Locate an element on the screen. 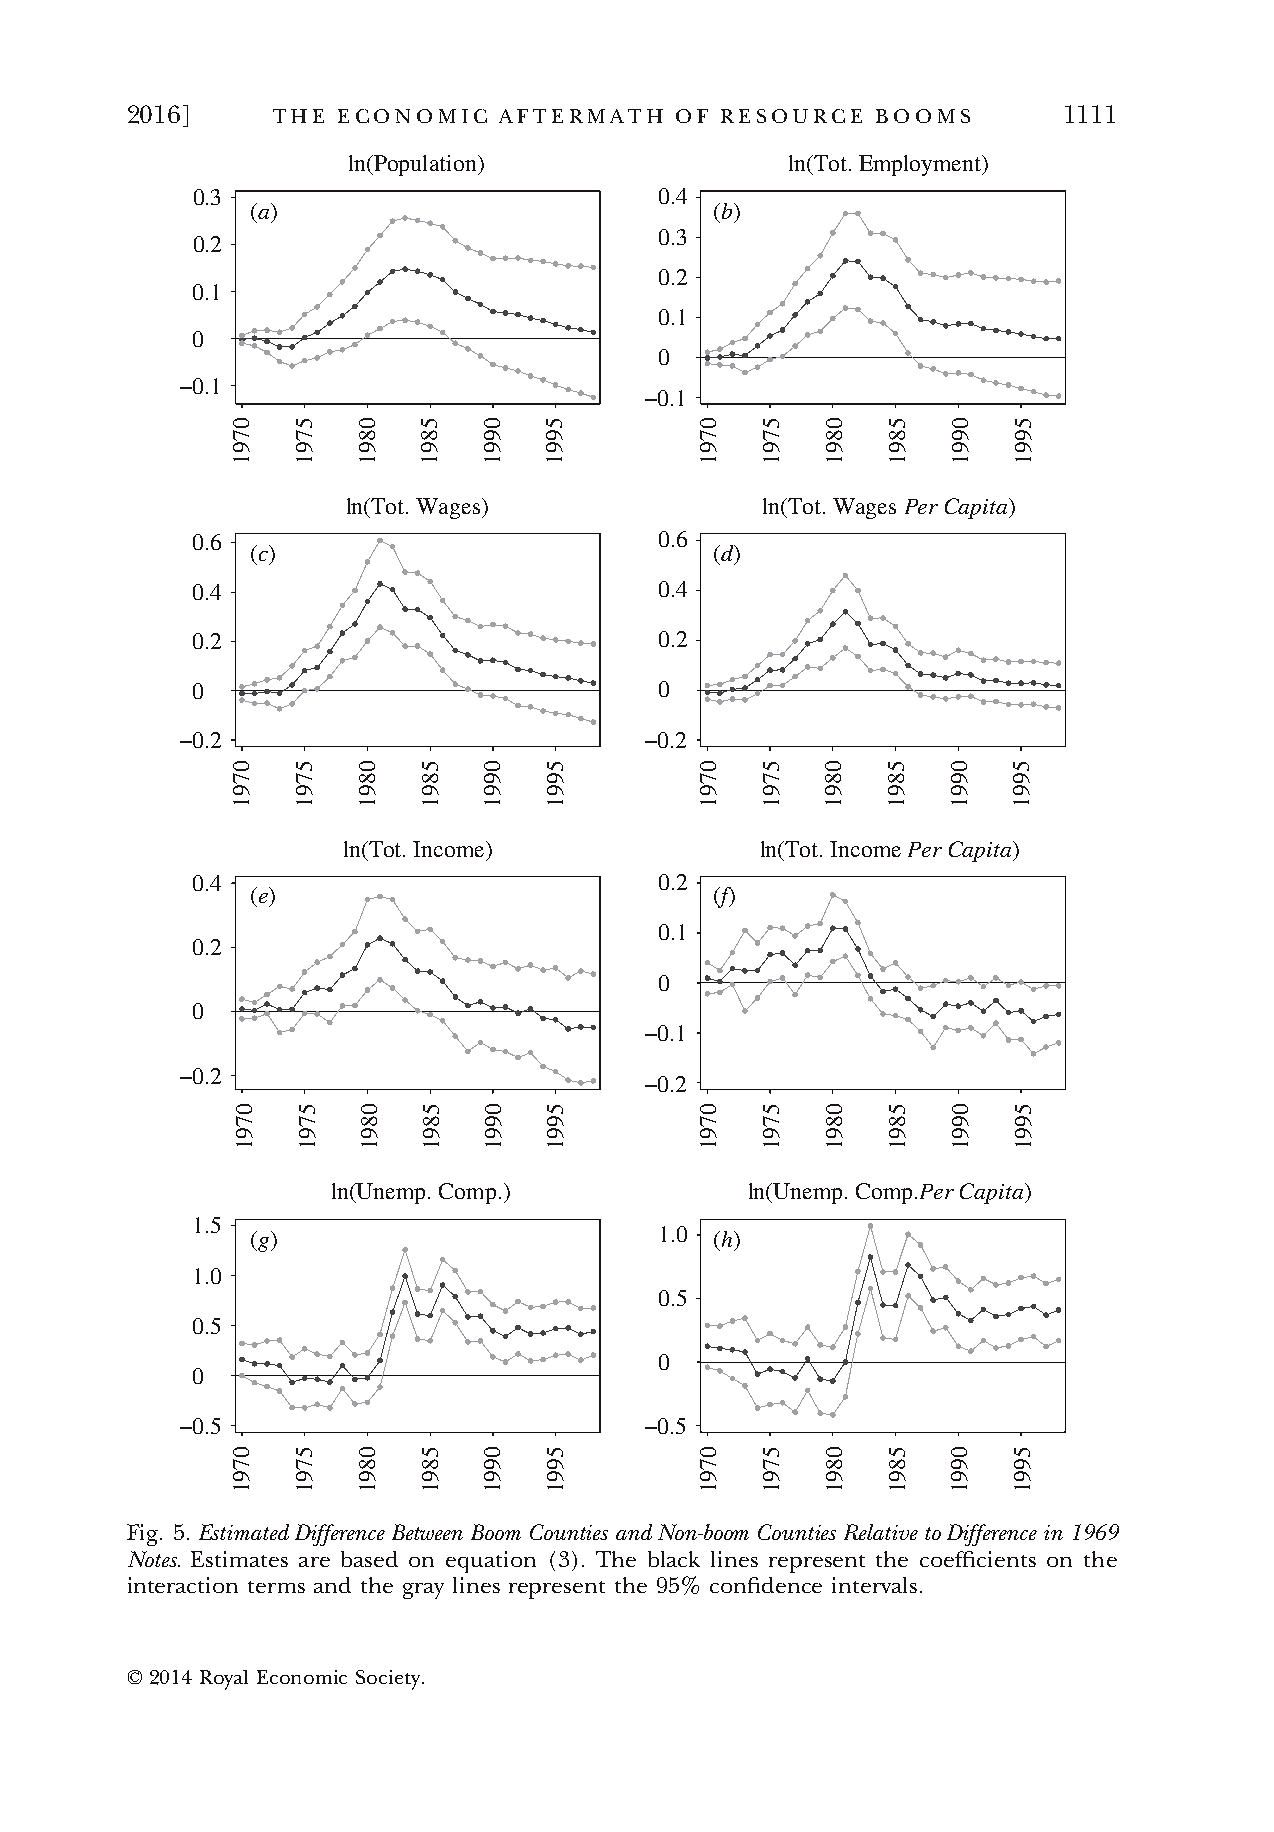 The width and height of the screenshot is (1274, 1832). Estimates is located at coordinates (239, 1559).
